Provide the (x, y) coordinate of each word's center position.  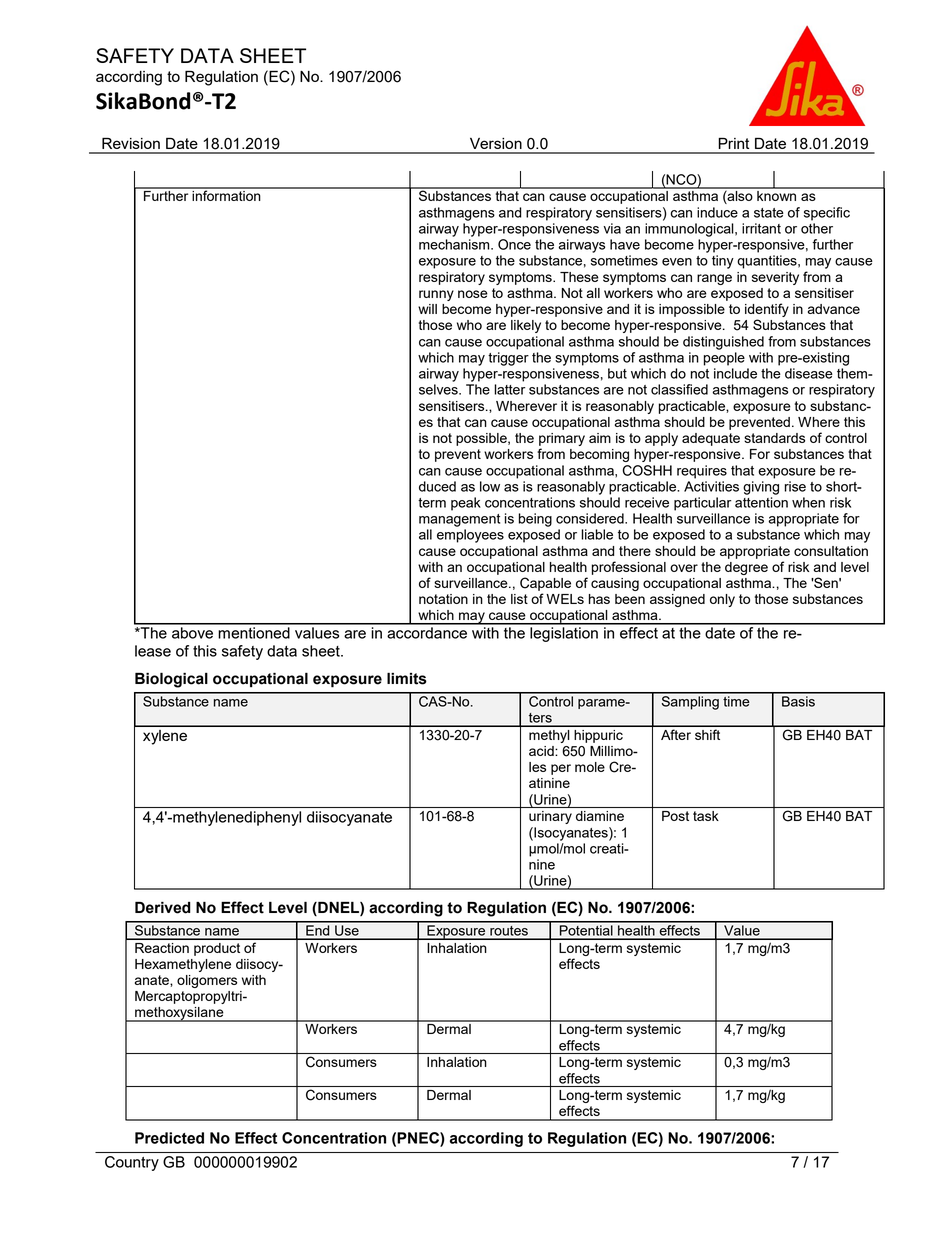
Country (132, 1163)
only (722, 600)
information (226, 194)
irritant (761, 228)
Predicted (169, 1138)
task (706, 816)
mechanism (455, 244)
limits (407, 678)
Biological (171, 680)
